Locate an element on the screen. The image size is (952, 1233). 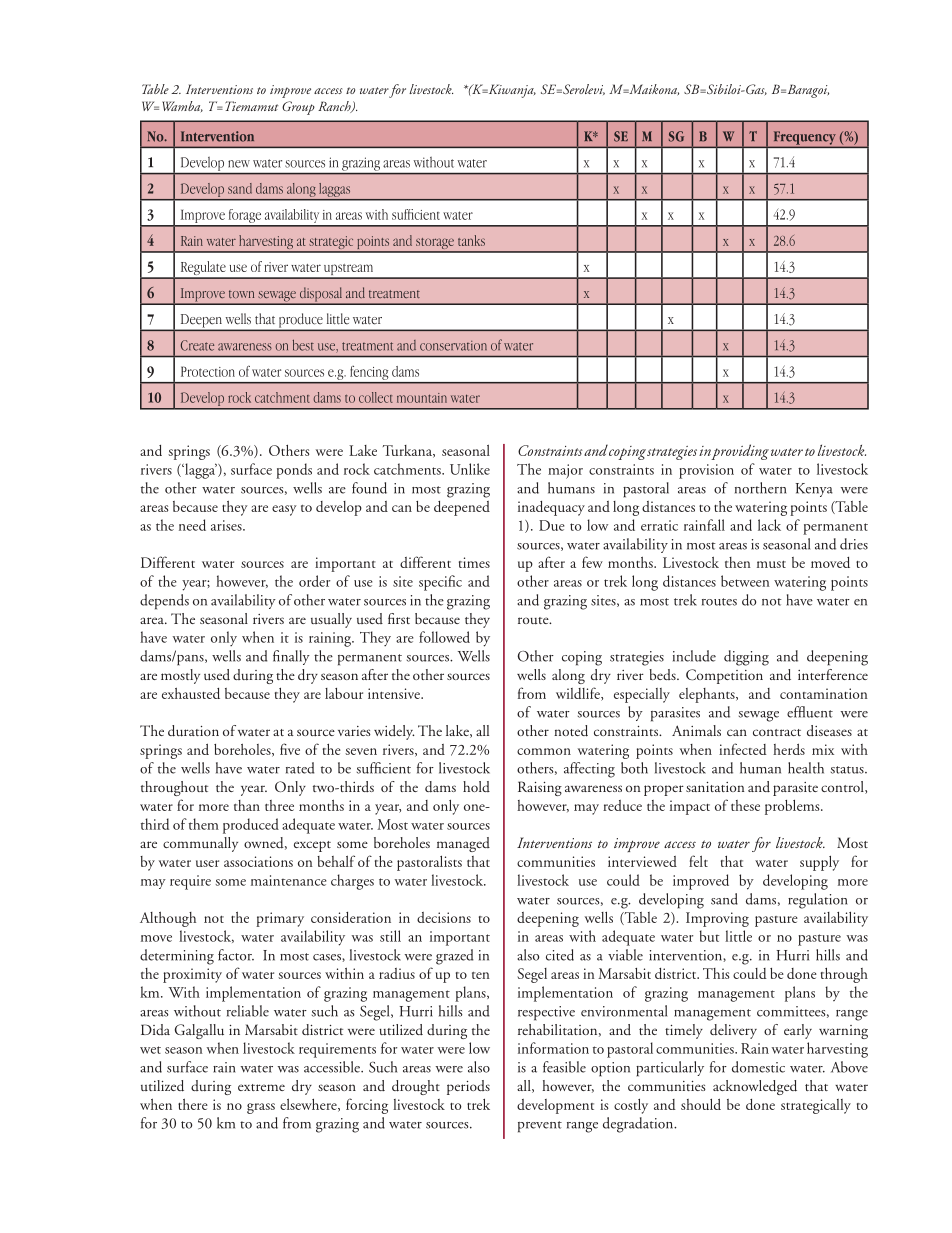
health is located at coordinates (806, 768).
